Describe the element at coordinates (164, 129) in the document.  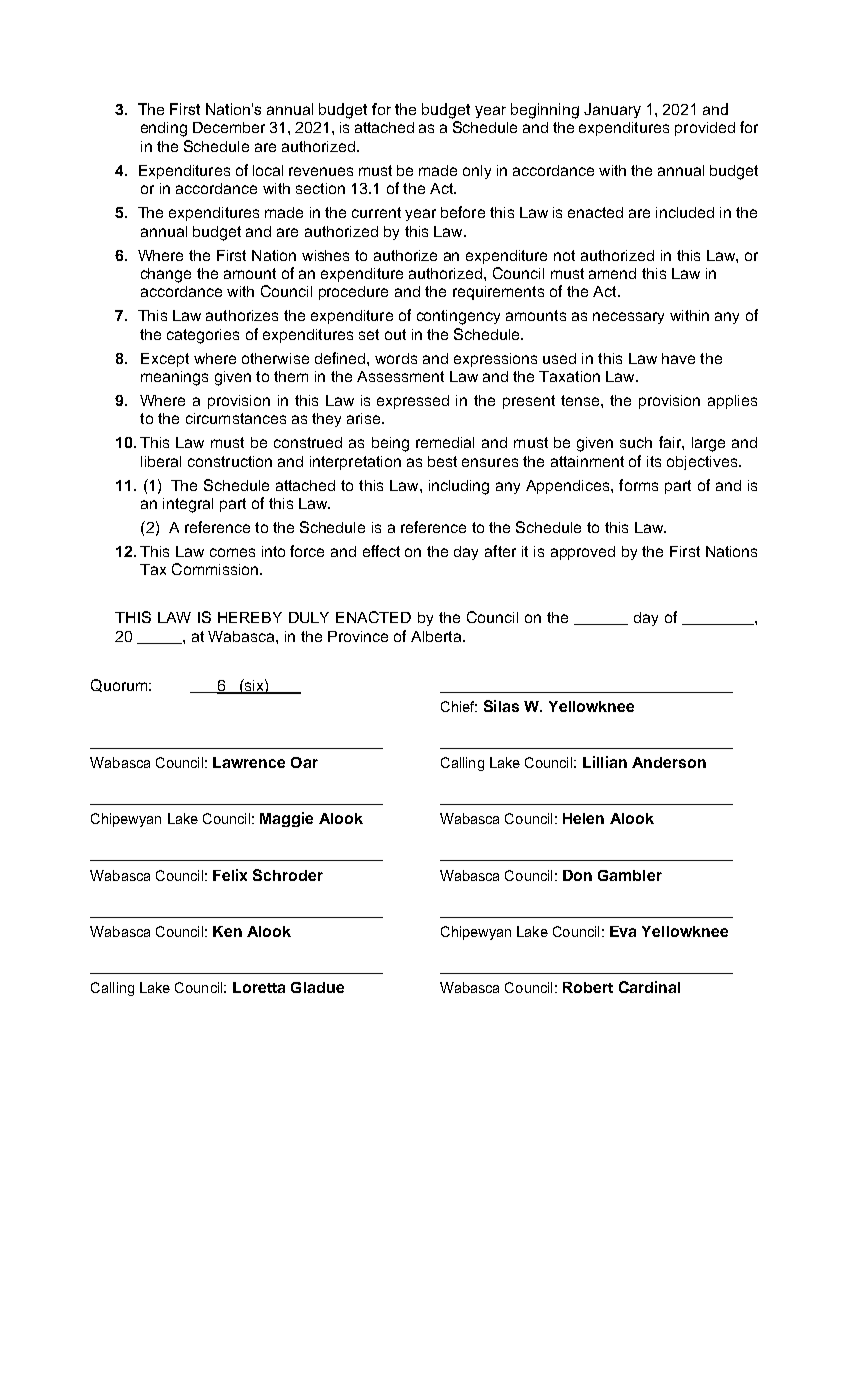
I see `ending` at that location.
